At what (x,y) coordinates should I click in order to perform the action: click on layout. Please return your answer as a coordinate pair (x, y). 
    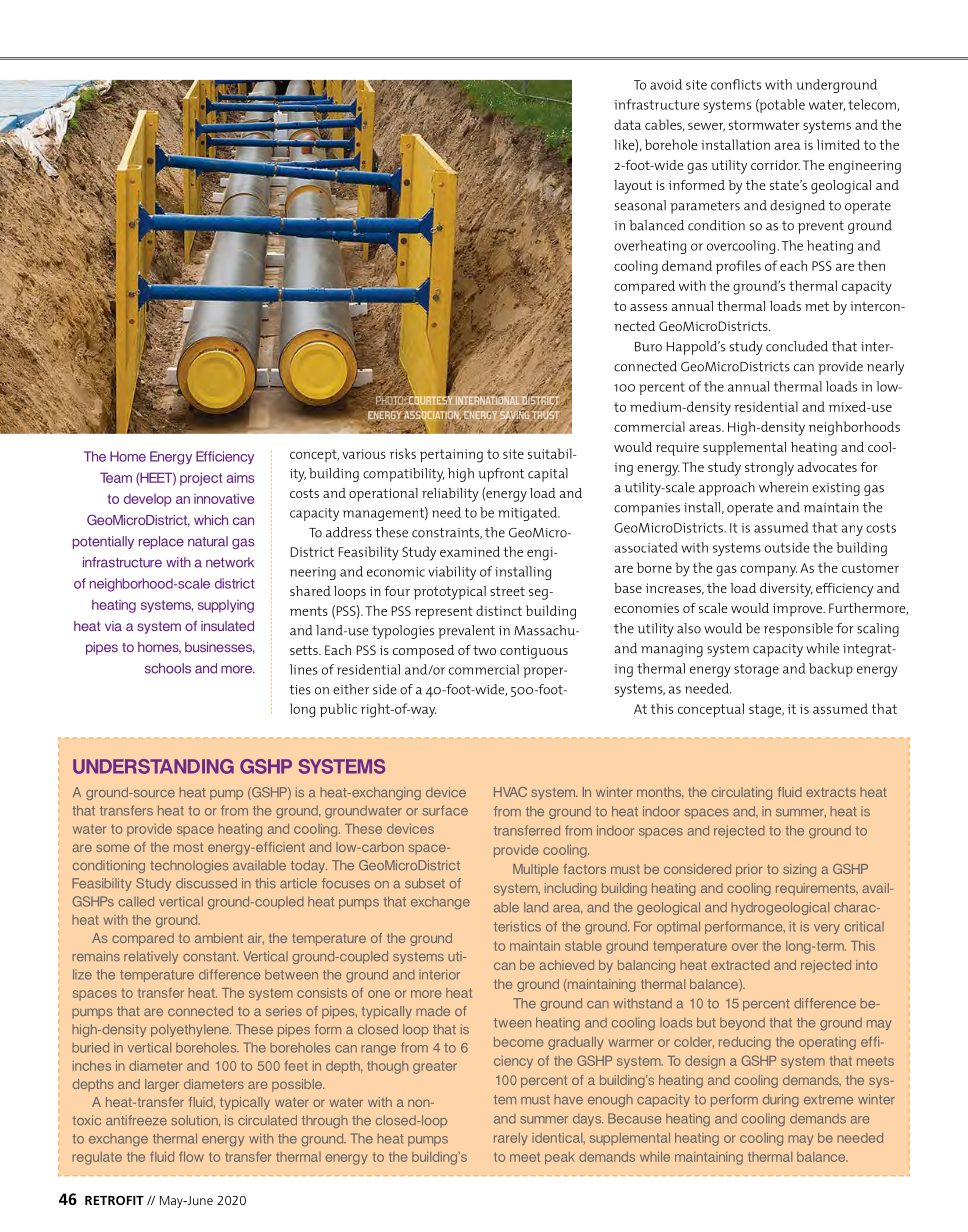
    Looking at the image, I should click on (633, 187).
